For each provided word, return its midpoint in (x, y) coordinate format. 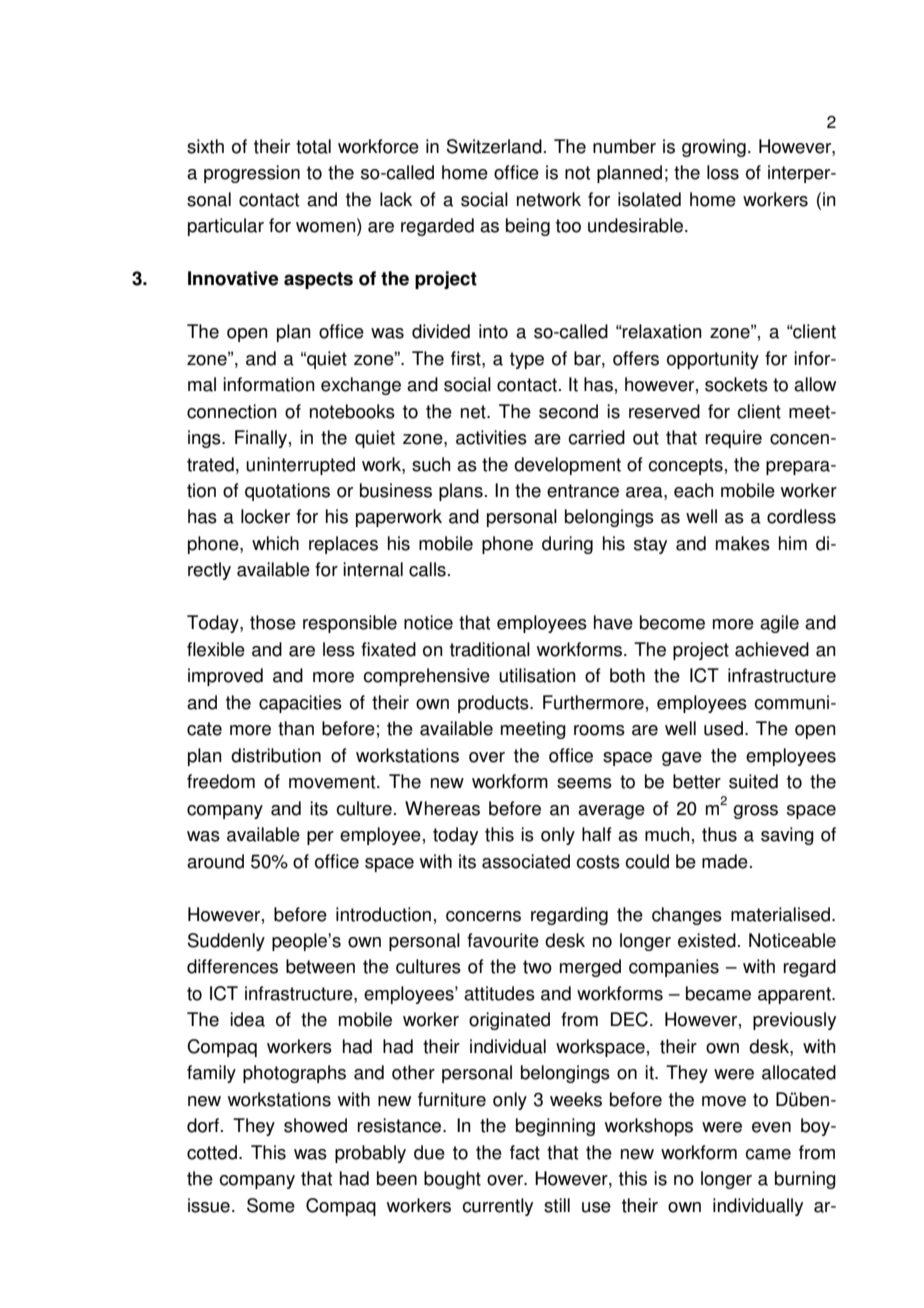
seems (584, 783)
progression (252, 174)
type (527, 360)
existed (707, 940)
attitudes (499, 993)
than (296, 728)
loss (723, 172)
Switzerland (494, 146)
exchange (361, 386)
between (320, 966)
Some (271, 1205)
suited (753, 781)
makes (743, 543)
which (275, 543)
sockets (736, 384)
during (567, 545)
